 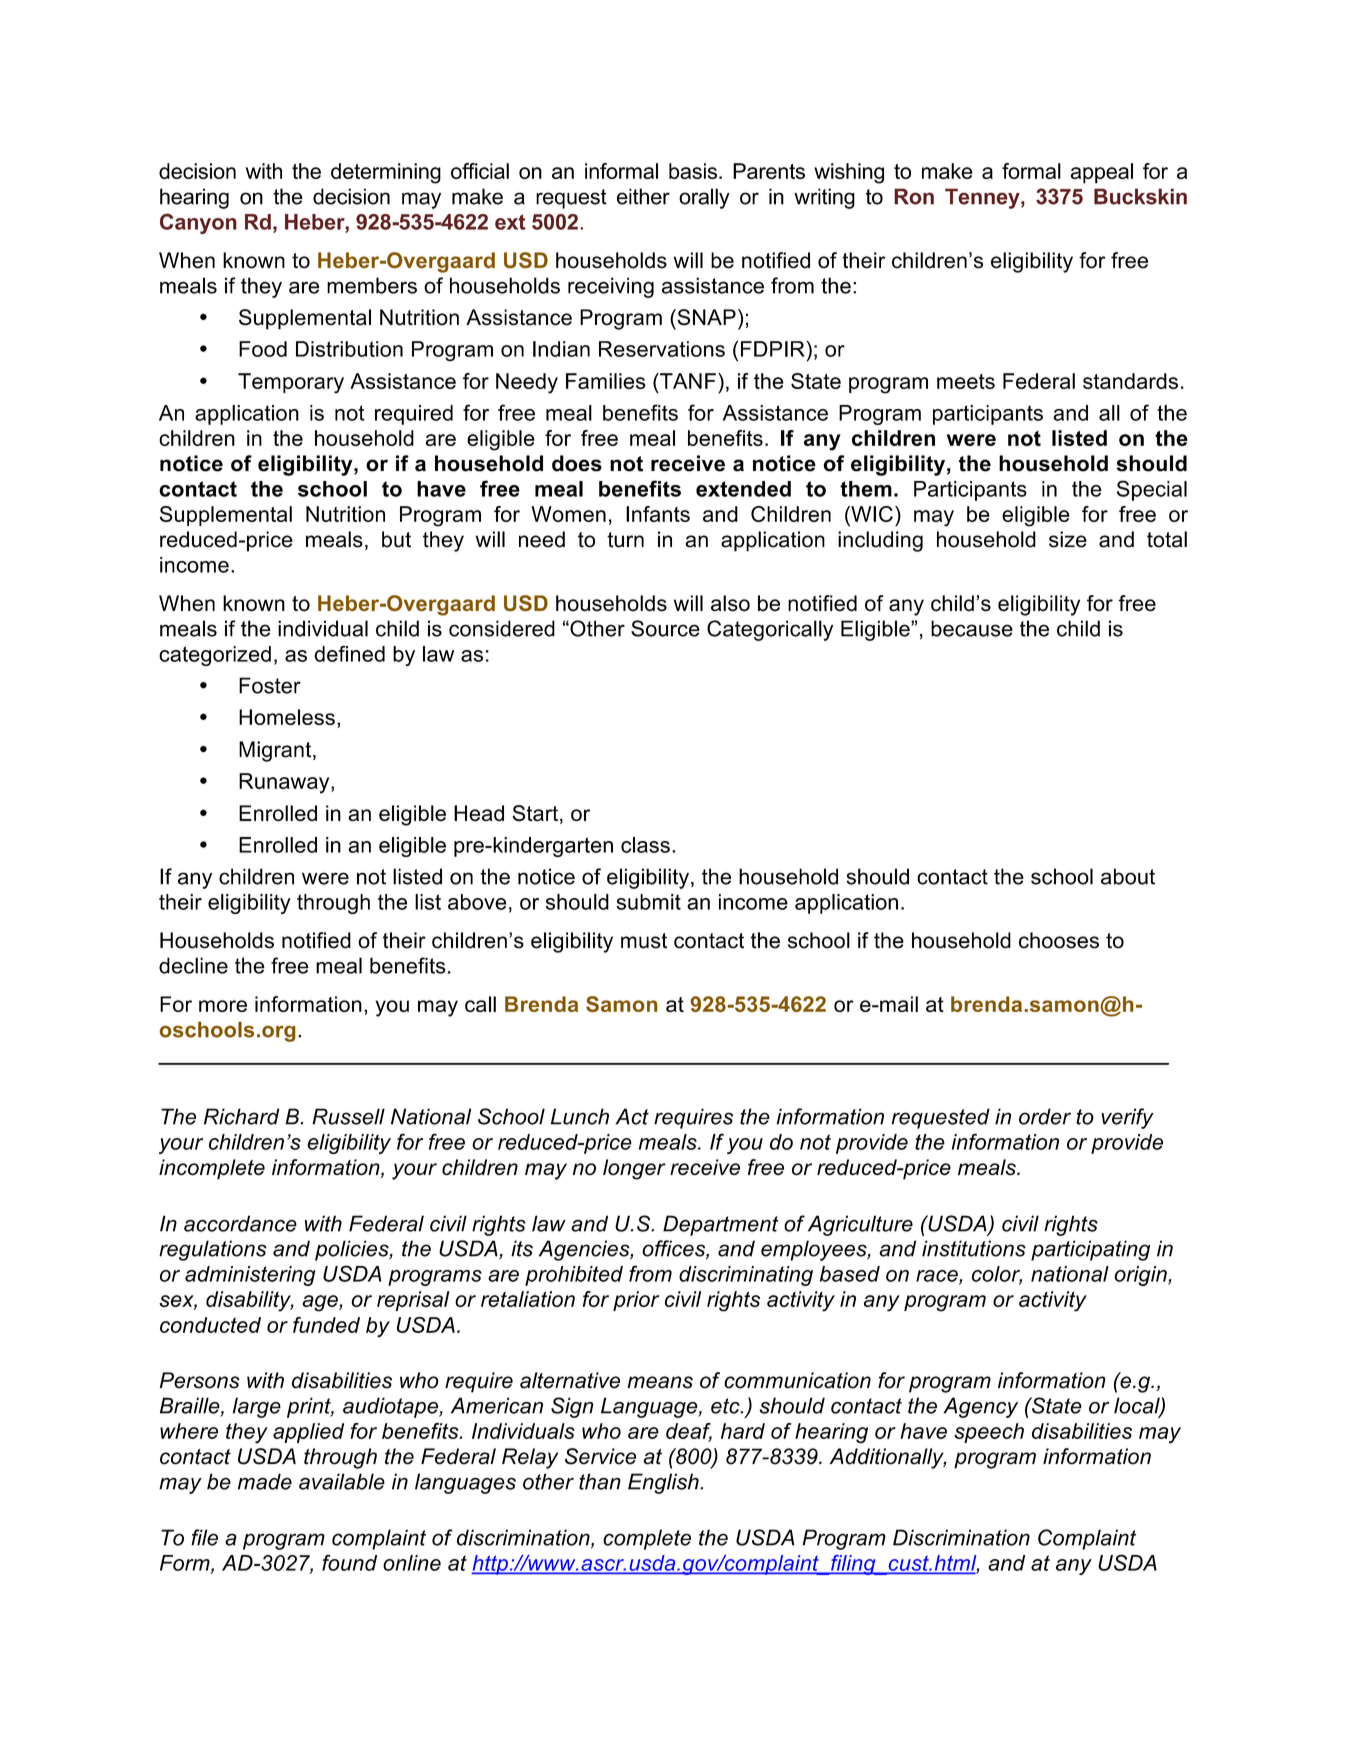 I want to click on speech, so click(x=989, y=1433).
